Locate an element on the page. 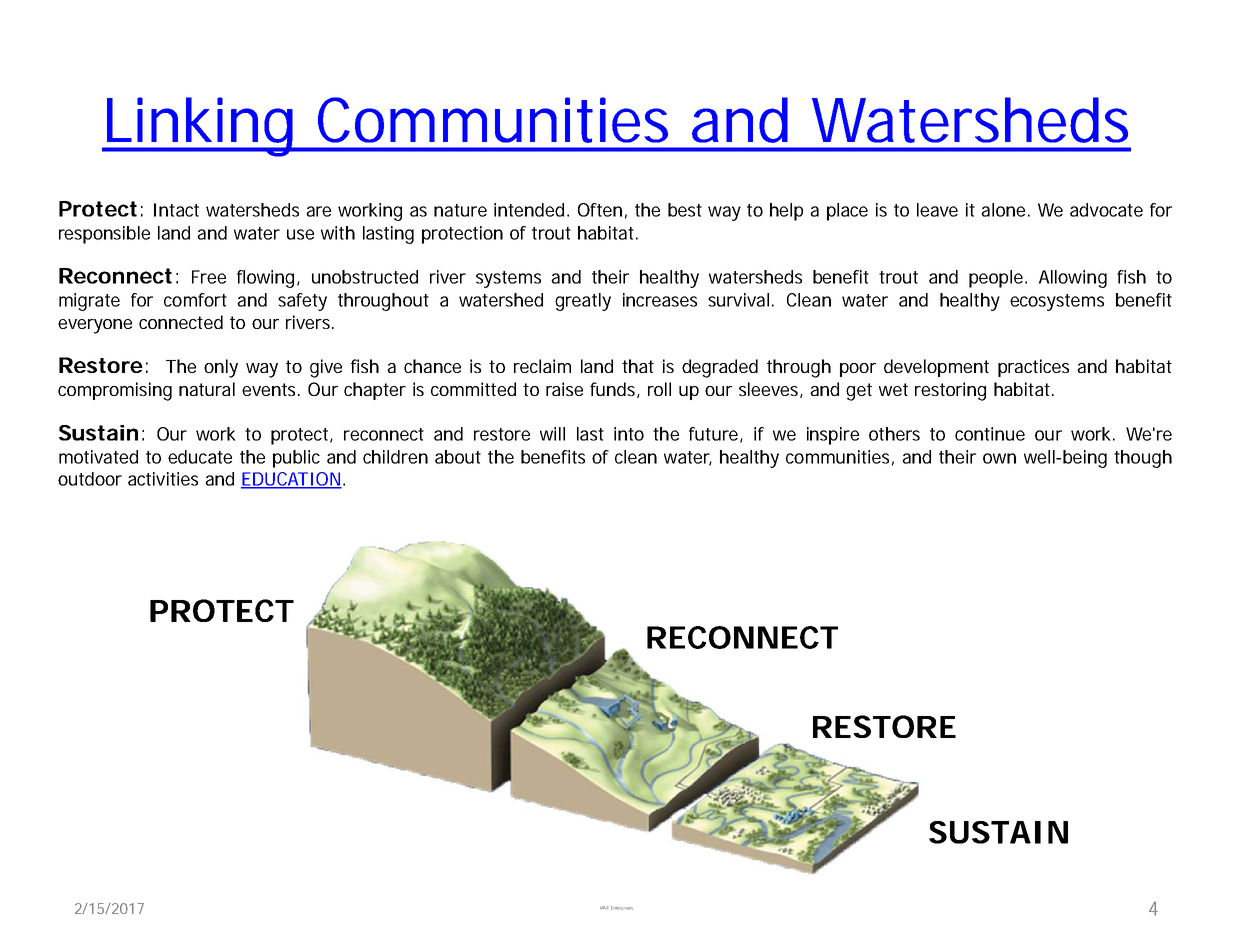  Linking is located at coordinates (199, 127).
